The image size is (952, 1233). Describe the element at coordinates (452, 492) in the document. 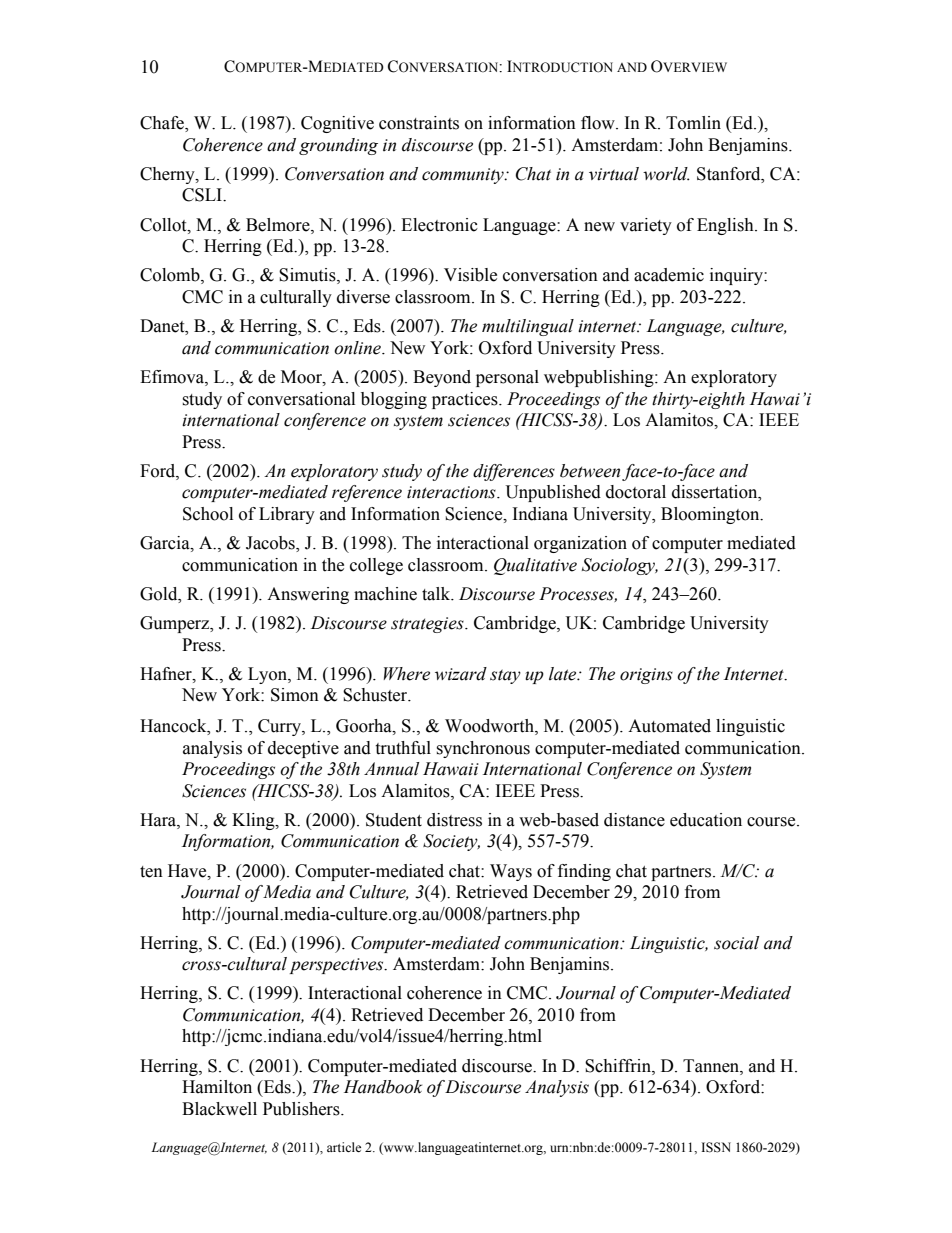

I see `interactions` at that location.
